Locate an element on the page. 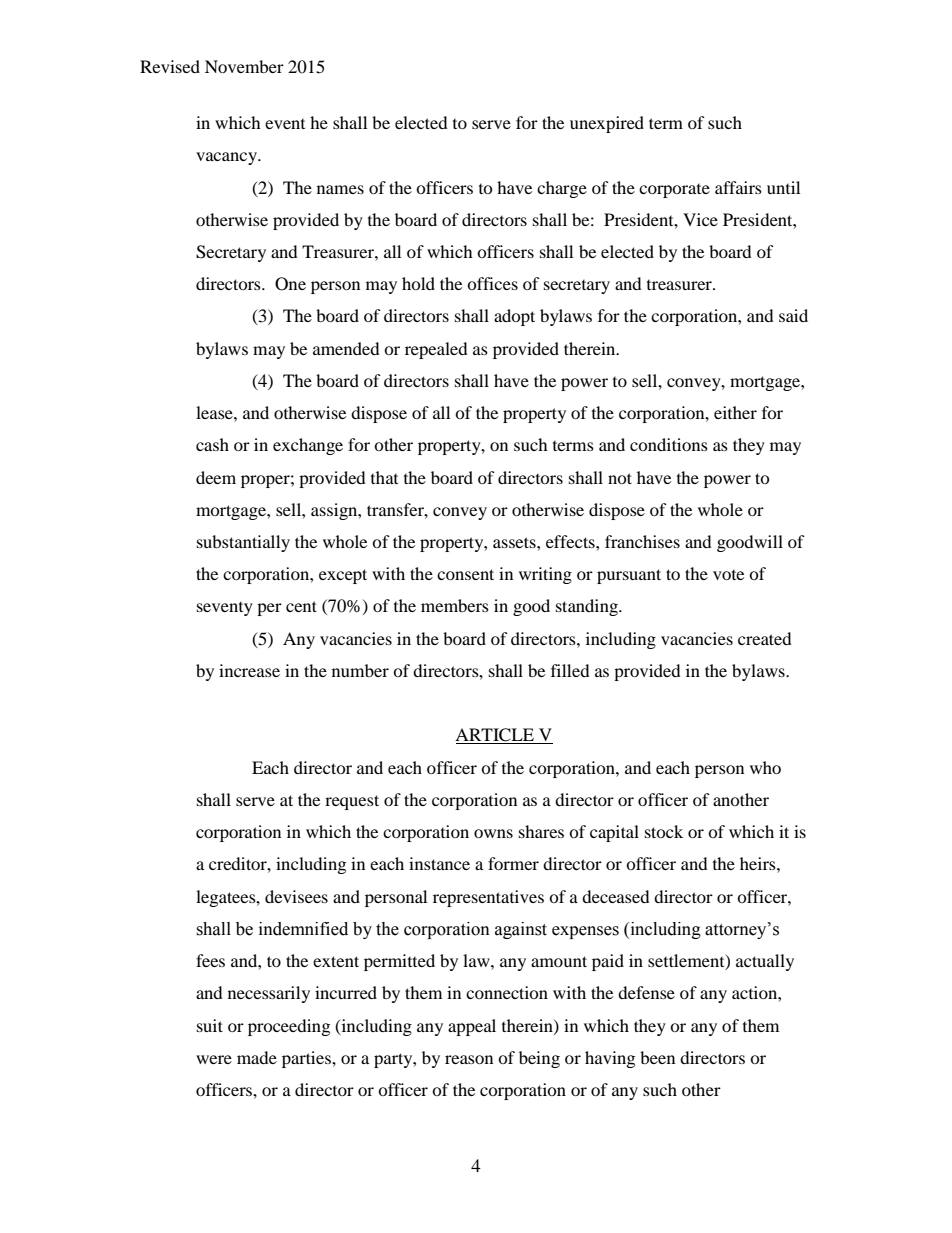  substantially is located at coordinates (243, 543).
